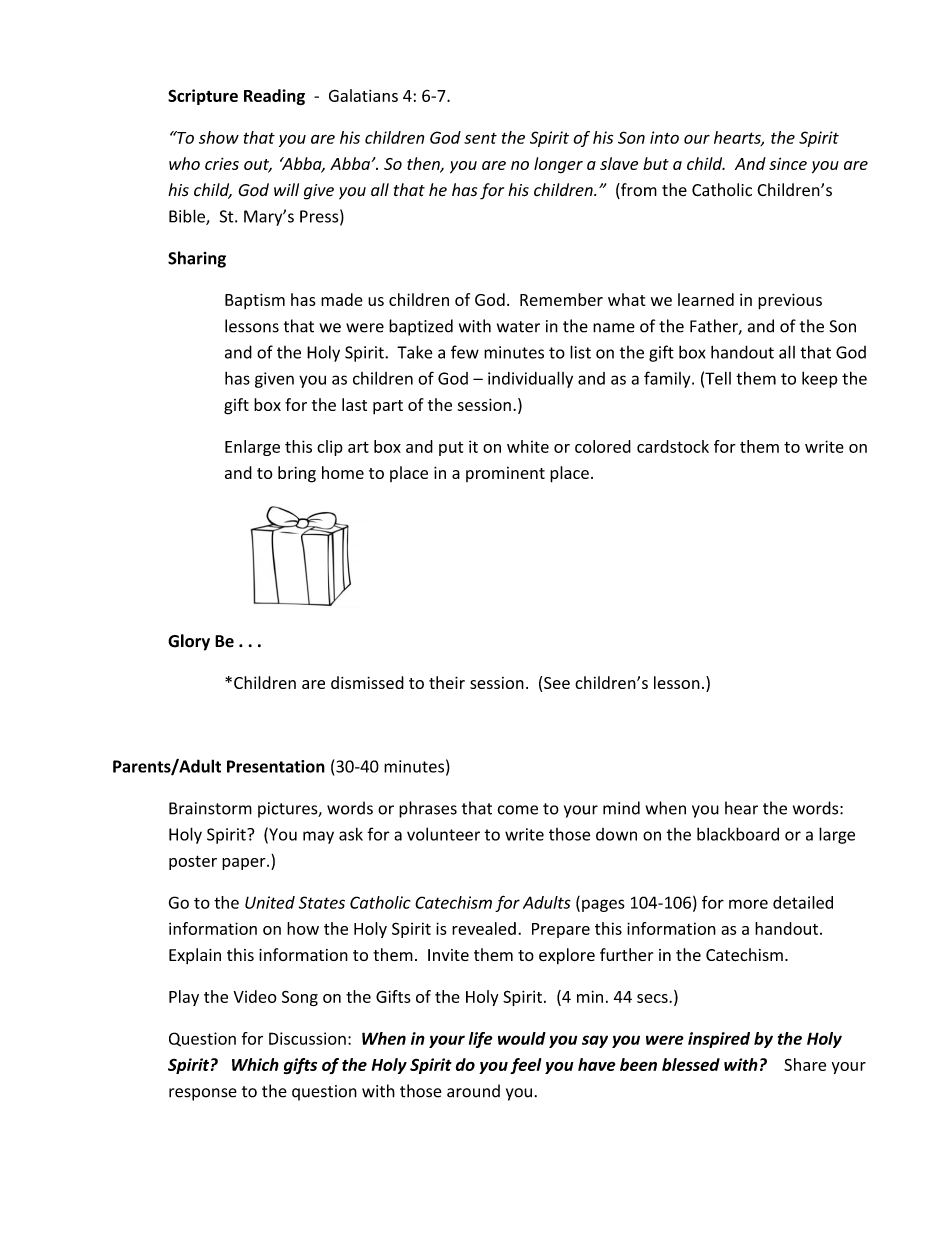 The image size is (952, 1233). I want to click on blackboard, so click(738, 834).
